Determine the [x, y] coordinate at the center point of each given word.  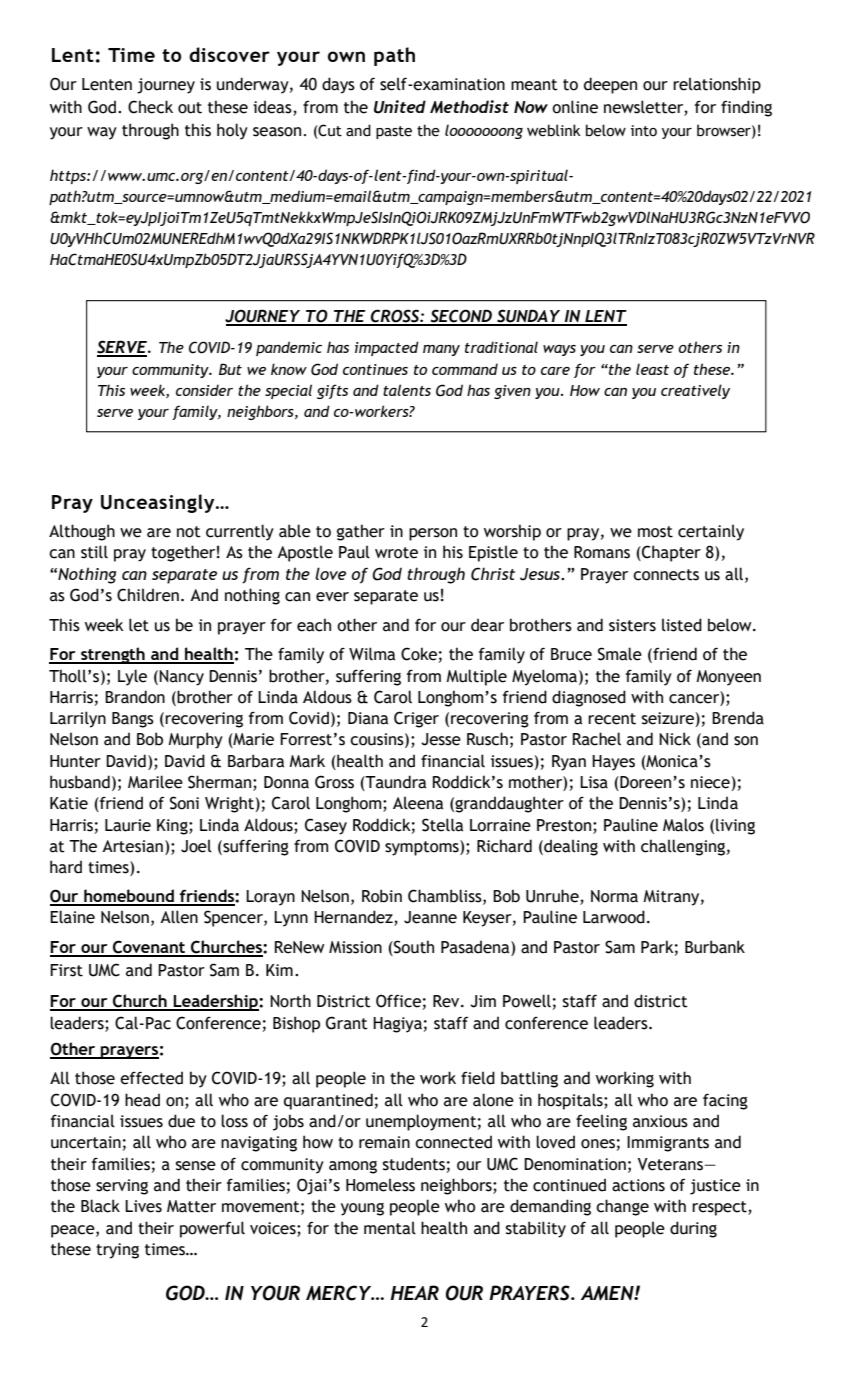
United [400, 107]
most [655, 532]
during [693, 1229]
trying [117, 1251]
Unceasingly [159, 503]
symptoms [423, 848]
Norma [614, 896]
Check [150, 107]
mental [390, 1228]
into [644, 131]
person [433, 534]
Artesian [132, 846]
